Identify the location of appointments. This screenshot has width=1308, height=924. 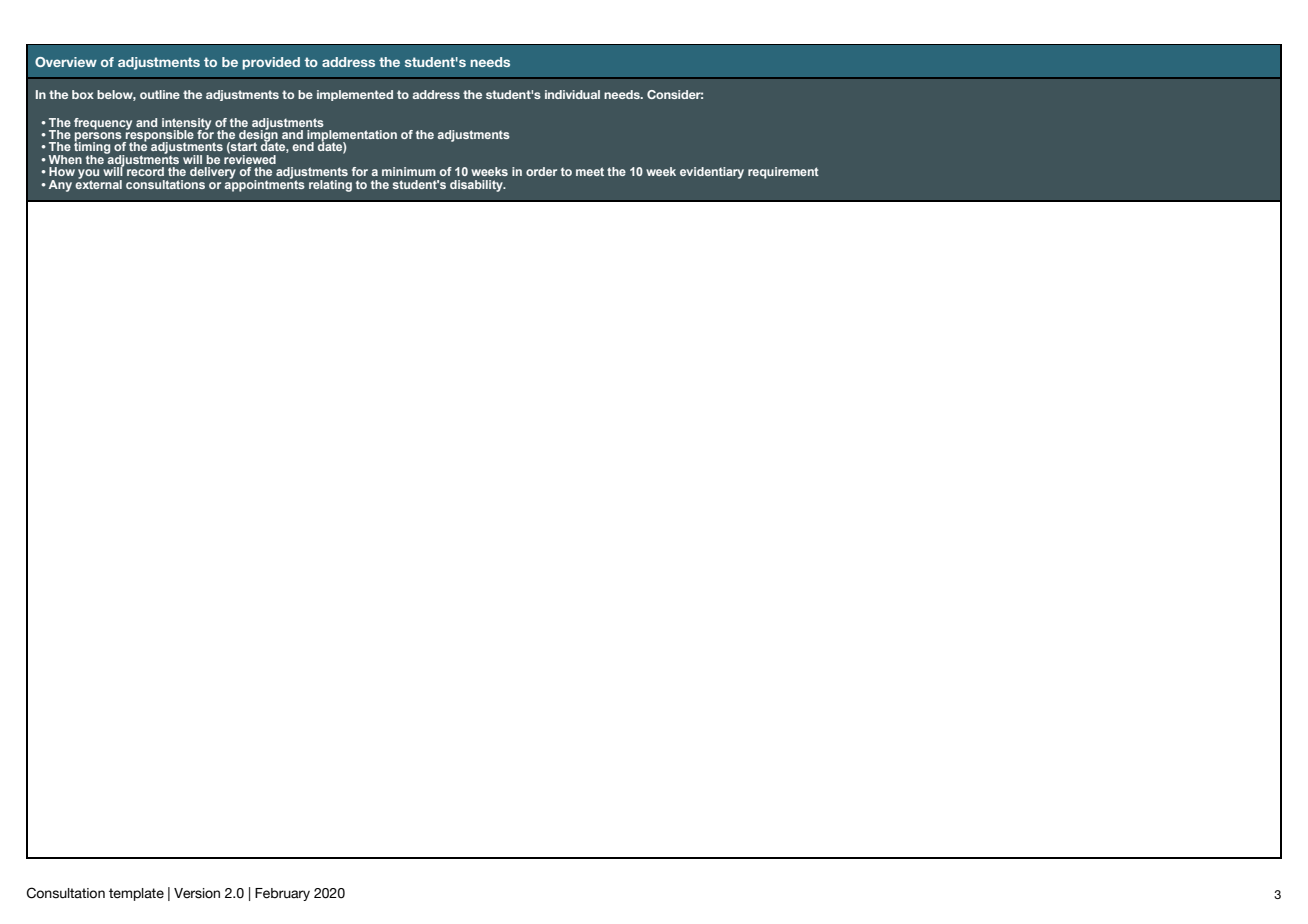
(265, 184).
